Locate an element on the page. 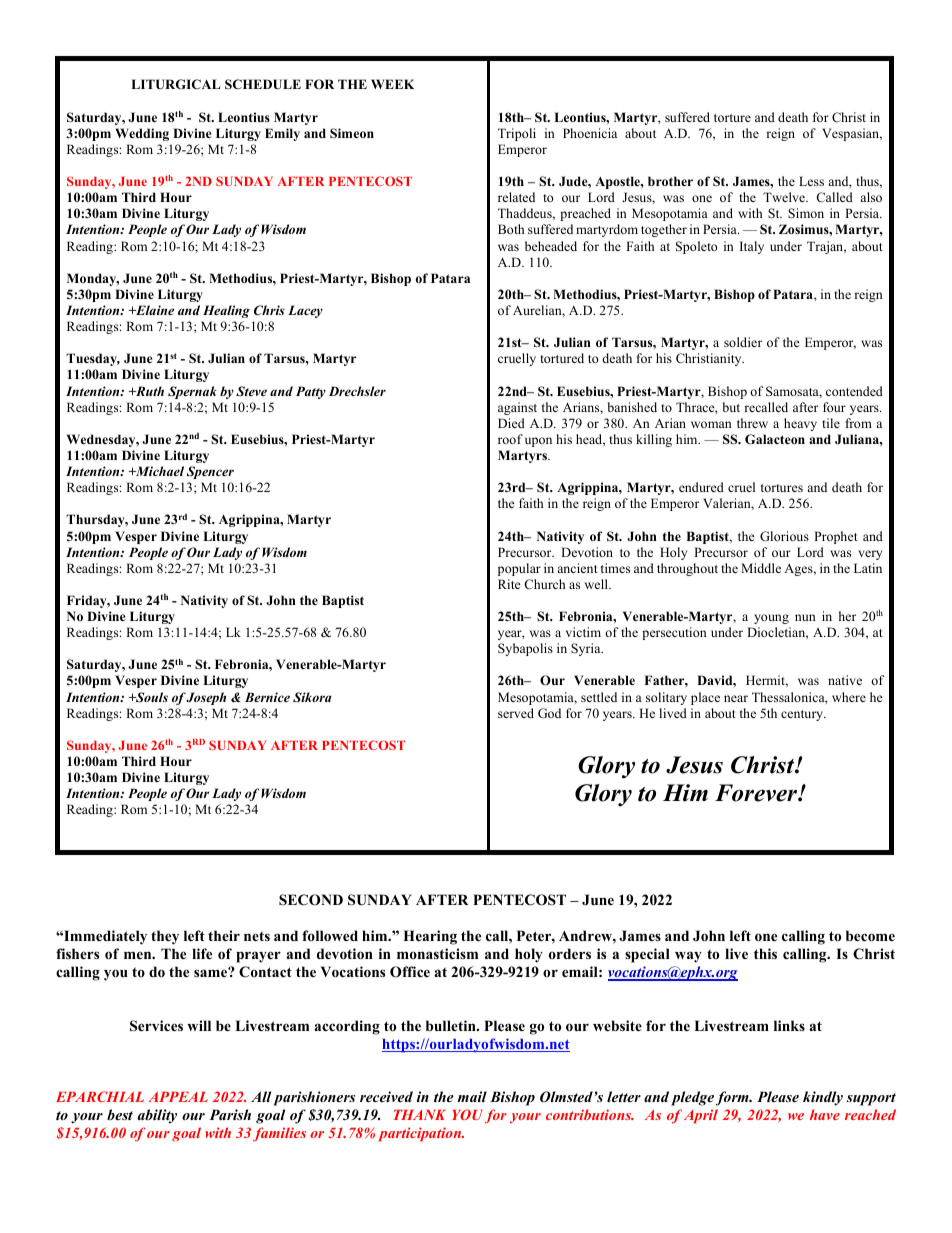 This image has height=1233, width=952. Vespasian is located at coordinates (852, 134).
